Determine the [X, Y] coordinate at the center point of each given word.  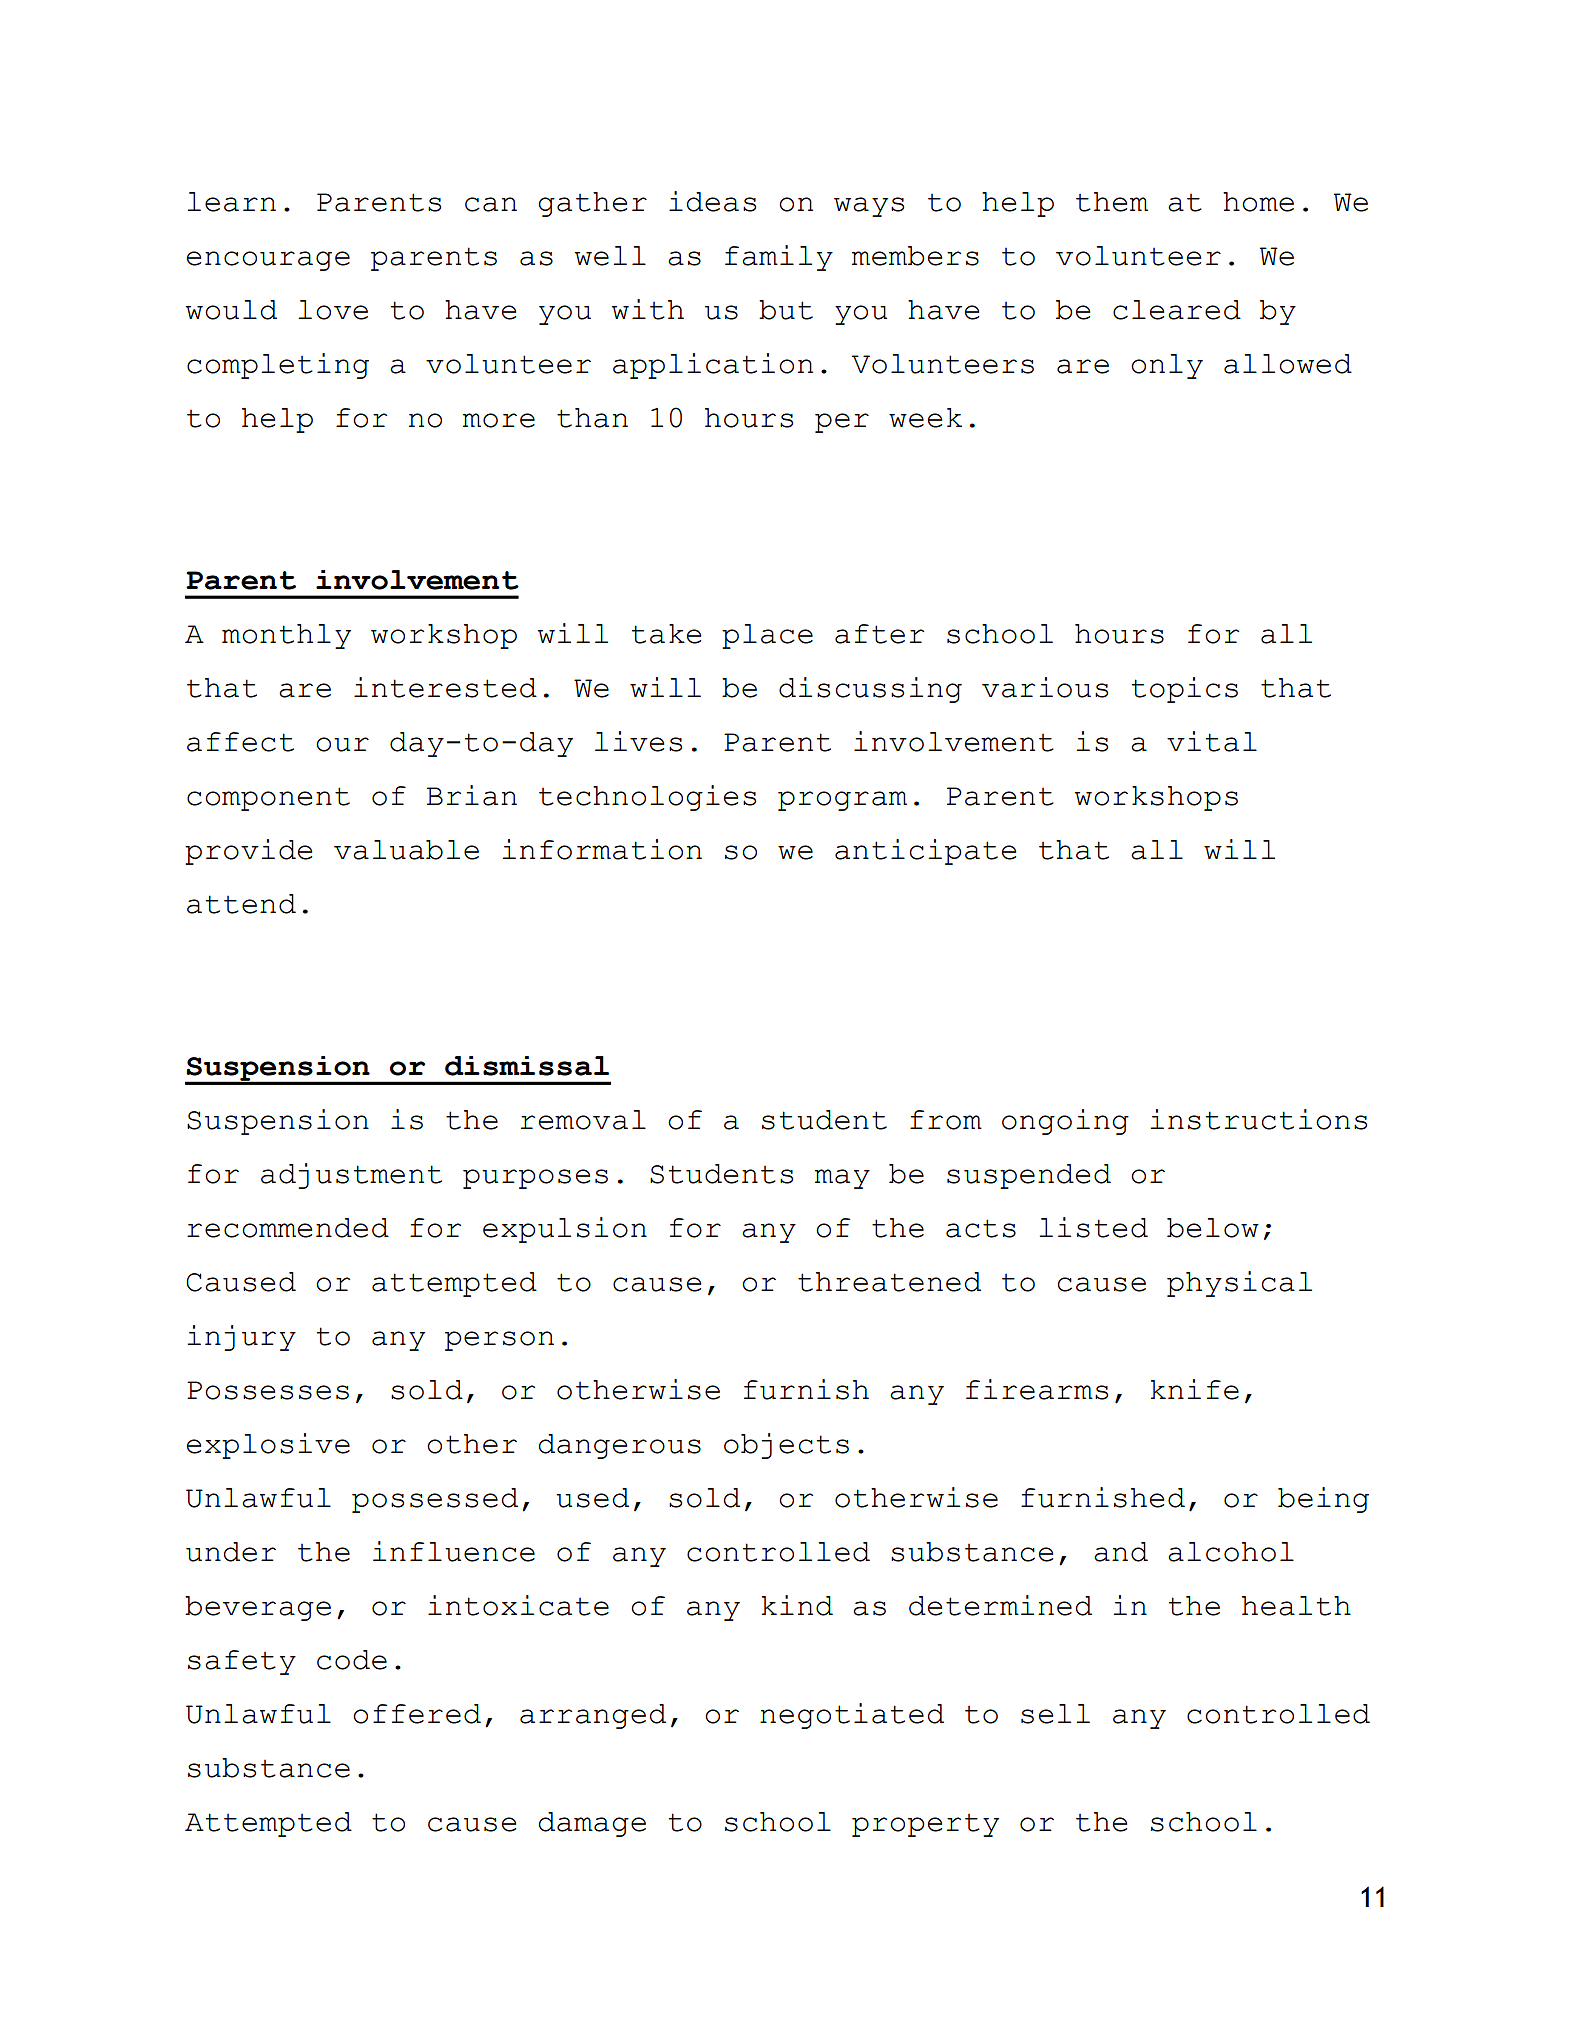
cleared [1177, 310]
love [333, 310]
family [779, 258]
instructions [1259, 1119]
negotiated [852, 1716]
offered [417, 1714]
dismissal [527, 1066]
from [946, 1120]
